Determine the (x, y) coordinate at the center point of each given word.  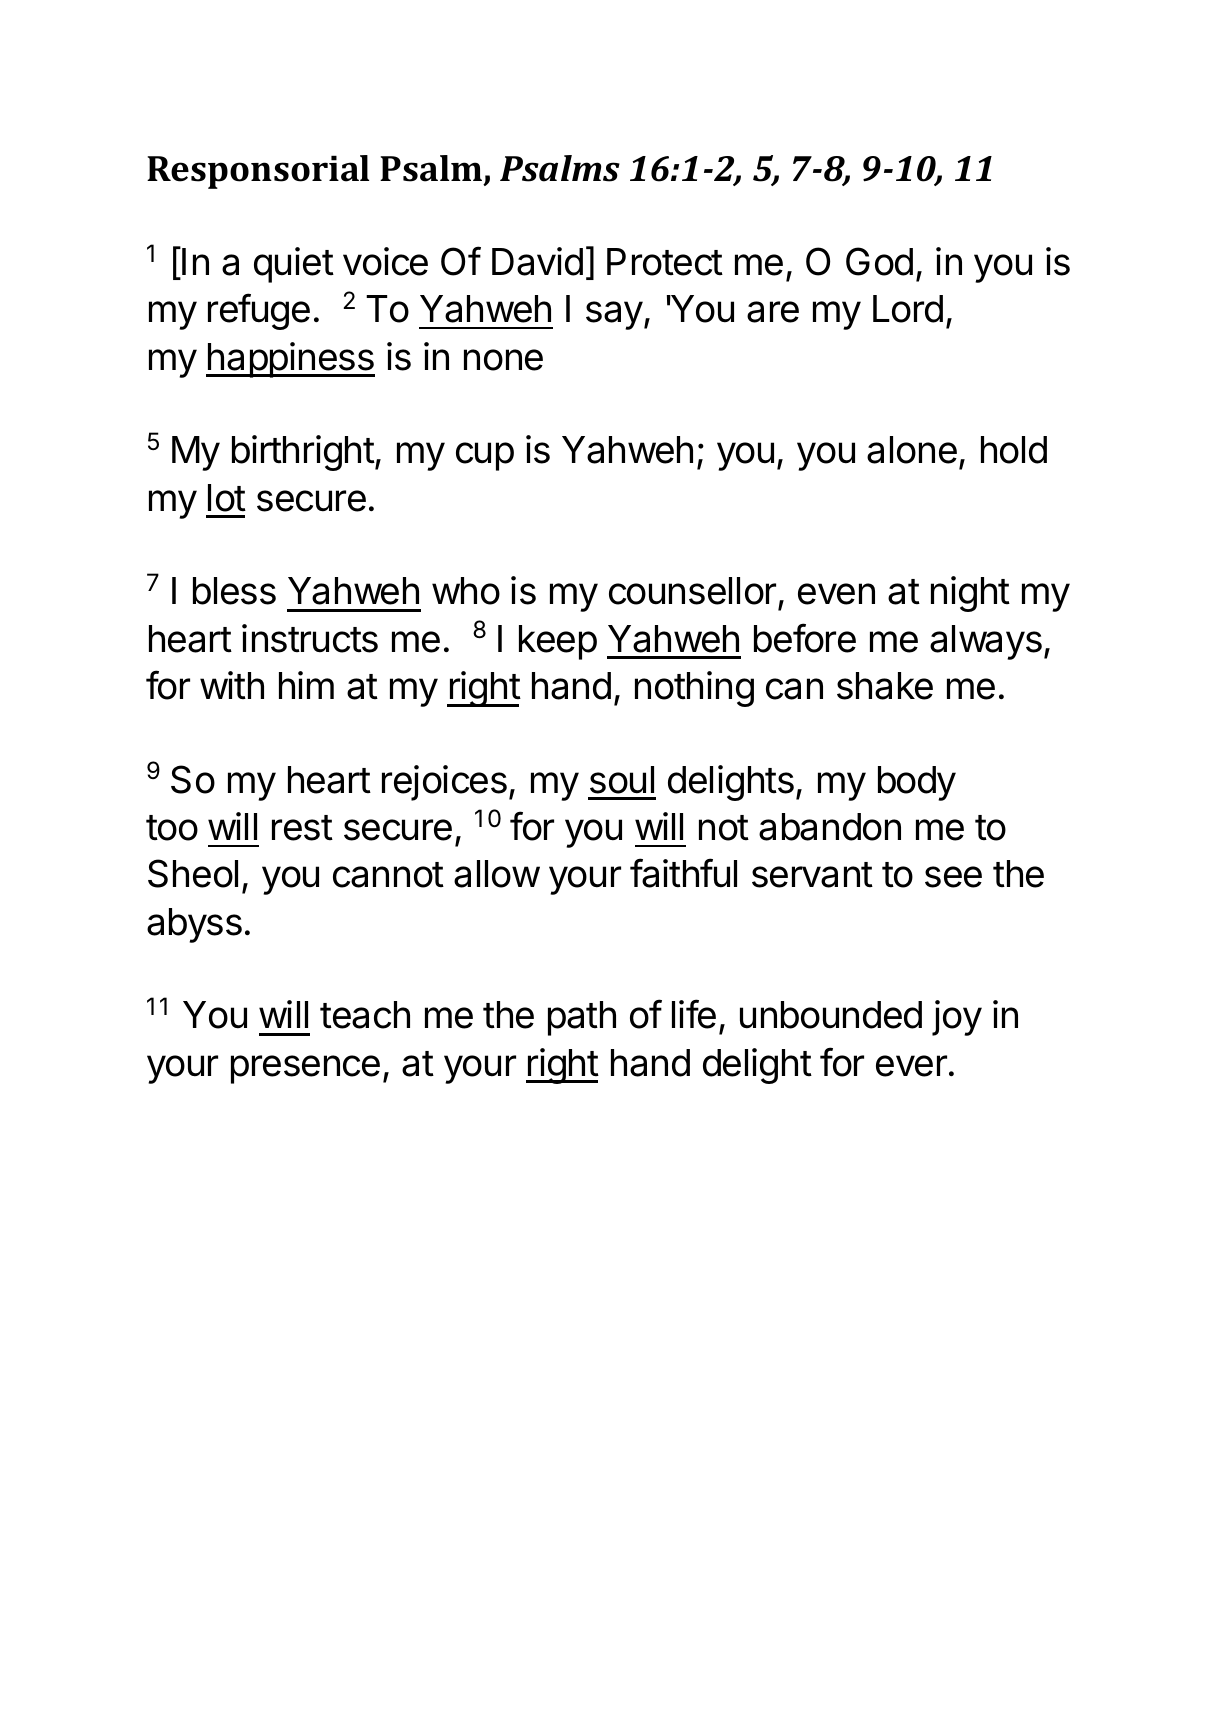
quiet (294, 265)
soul (622, 780)
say (614, 315)
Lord (908, 309)
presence (305, 1069)
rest (302, 828)
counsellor (694, 592)
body (917, 783)
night (970, 594)
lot (227, 498)
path (582, 1018)
